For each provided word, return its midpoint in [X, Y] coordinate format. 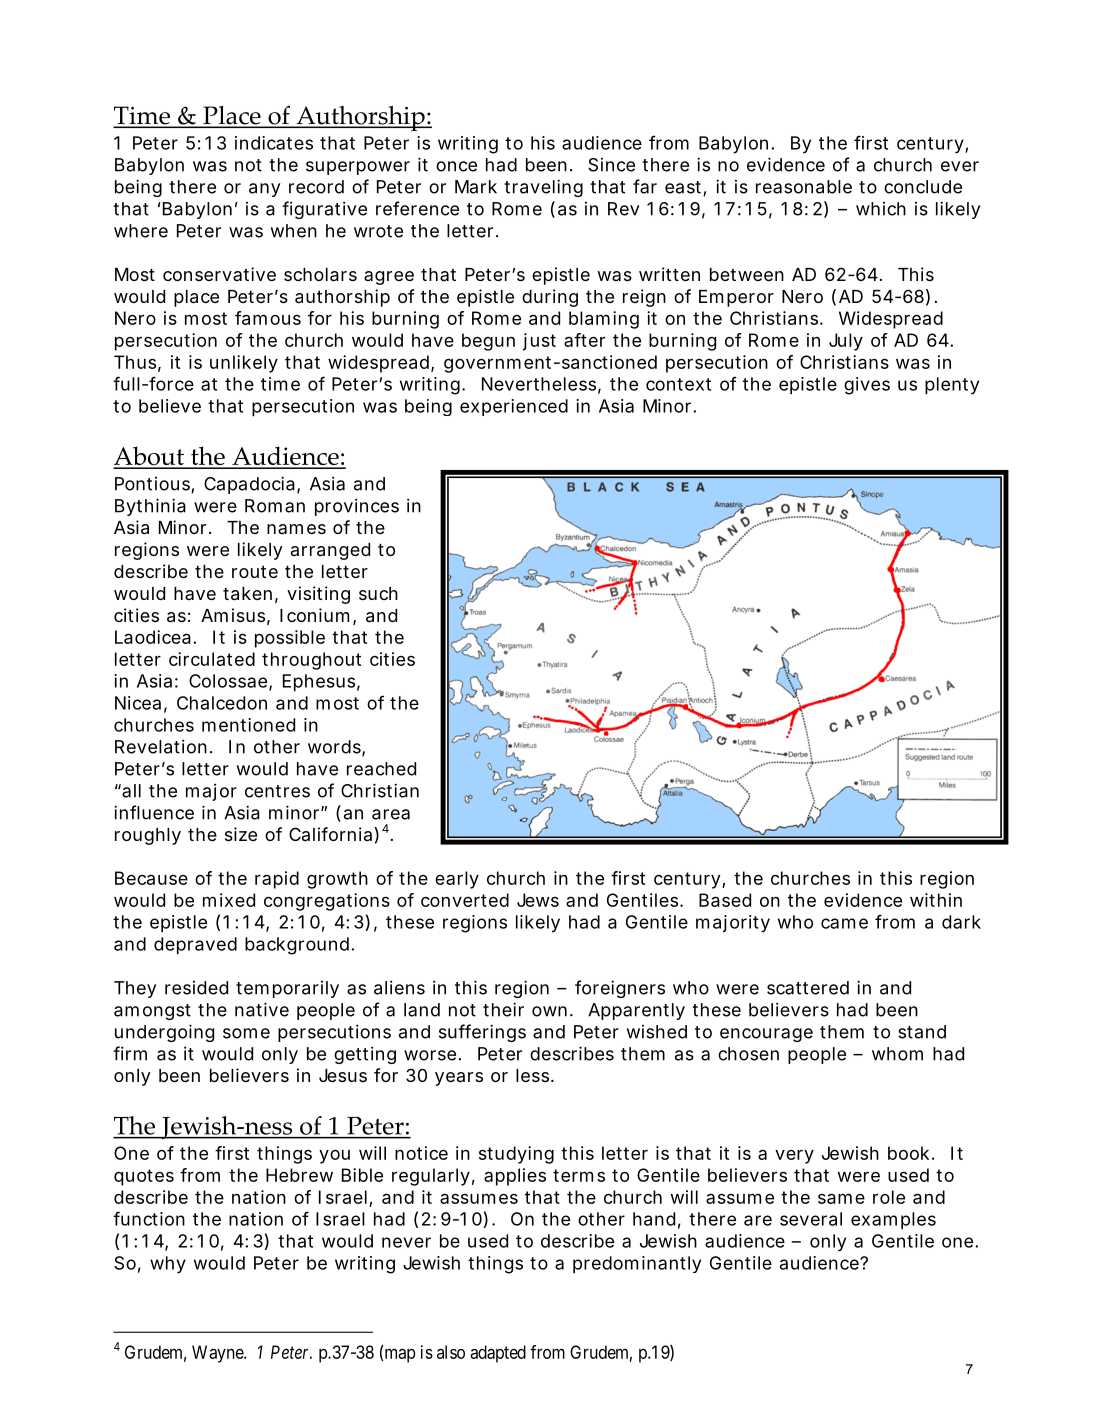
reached [381, 769]
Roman [275, 506]
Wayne [218, 1354]
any [264, 190]
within [936, 900]
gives [867, 386]
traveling [543, 188]
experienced [514, 407]
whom [897, 1054]
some [246, 1033]
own [549, 1011]
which [881, 209]
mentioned [248, 725]
